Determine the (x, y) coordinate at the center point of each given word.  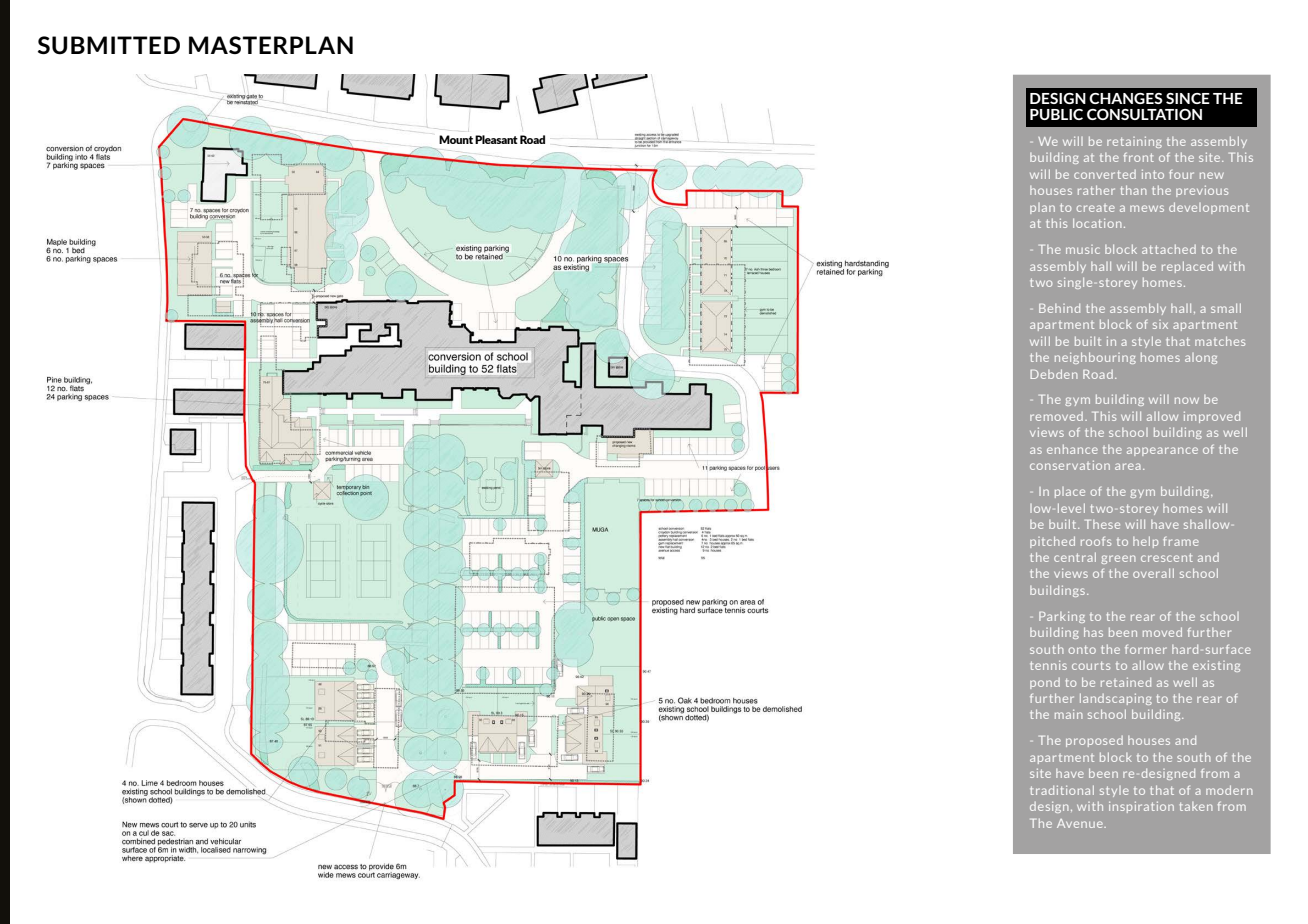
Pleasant (496, 139)
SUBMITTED (109, 45)
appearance (1162, 451)
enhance (1072, 449)
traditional (1062, 790)
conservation (1070, 465)
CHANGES (1126, 98)
